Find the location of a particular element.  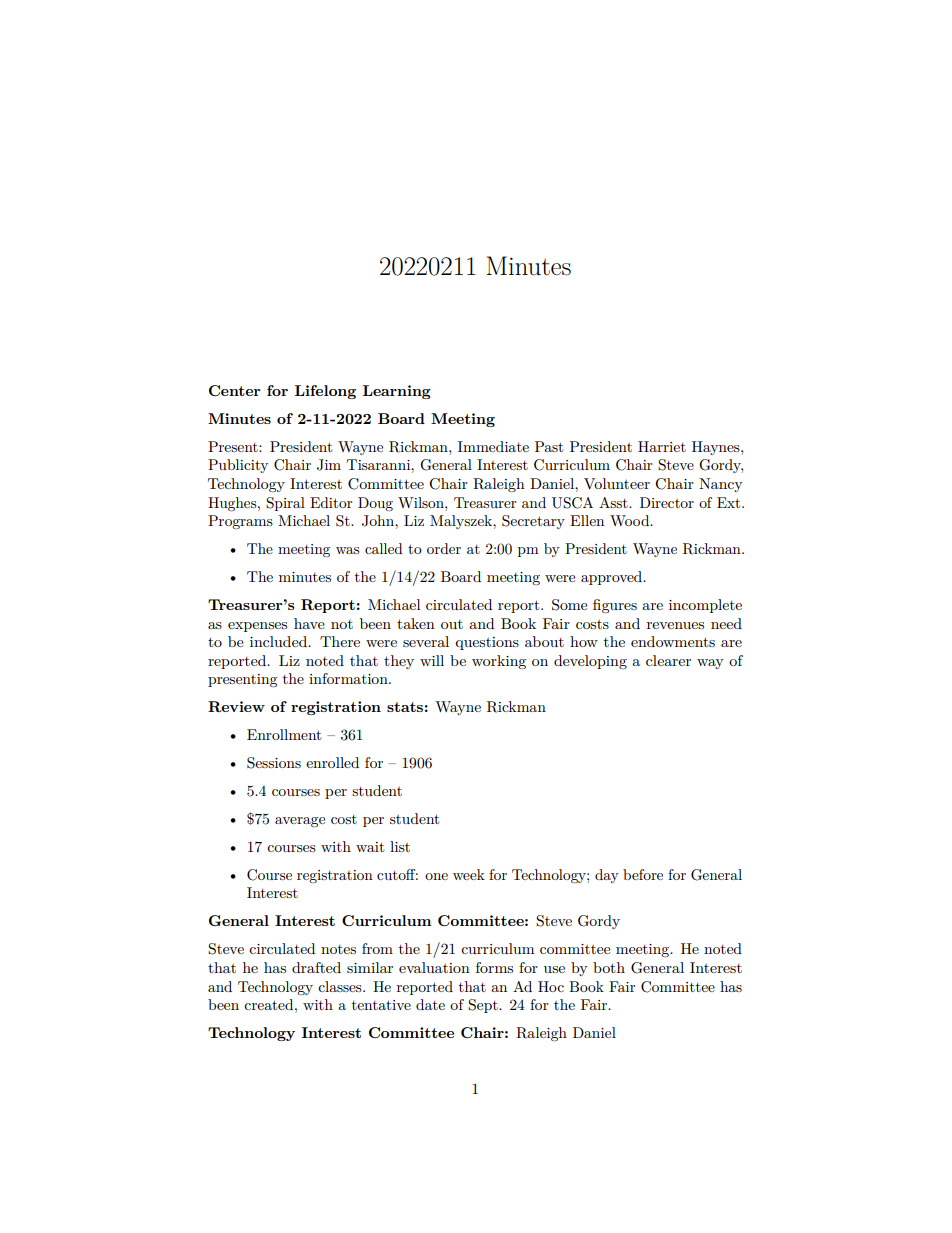

drafted is located at coordinates (316, 967).
